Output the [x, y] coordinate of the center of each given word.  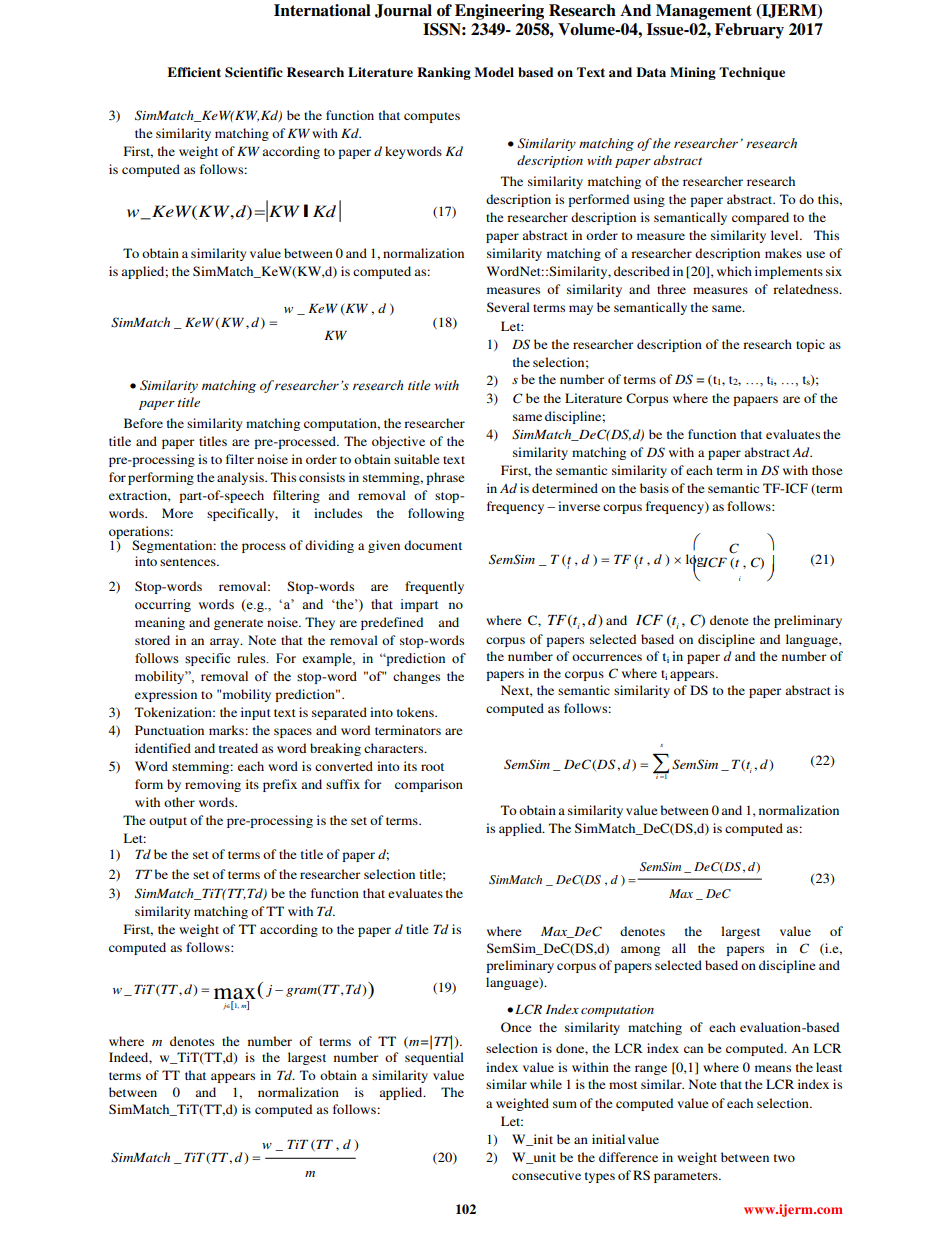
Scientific [254, 72]
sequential [434, 1058]
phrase [445, 478]
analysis [241, 478]
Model [494, 72]
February [749, 31]
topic [810, 345]
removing [213, 785]
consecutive [546, 1175]
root [432, 767]
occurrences [607, 657]
